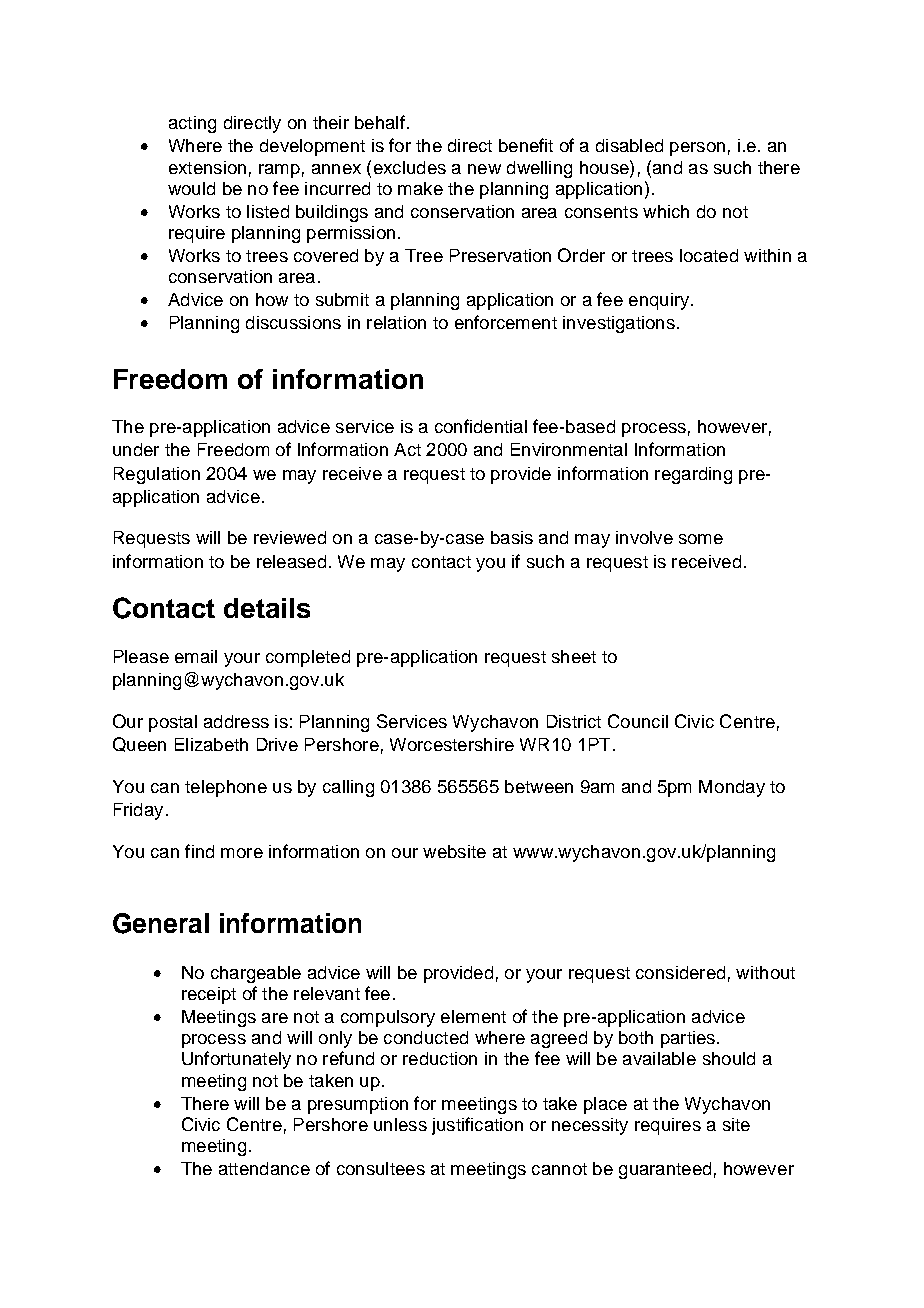 This page has width=924, height=1308. I want to click on extension, so click(207, 167).
